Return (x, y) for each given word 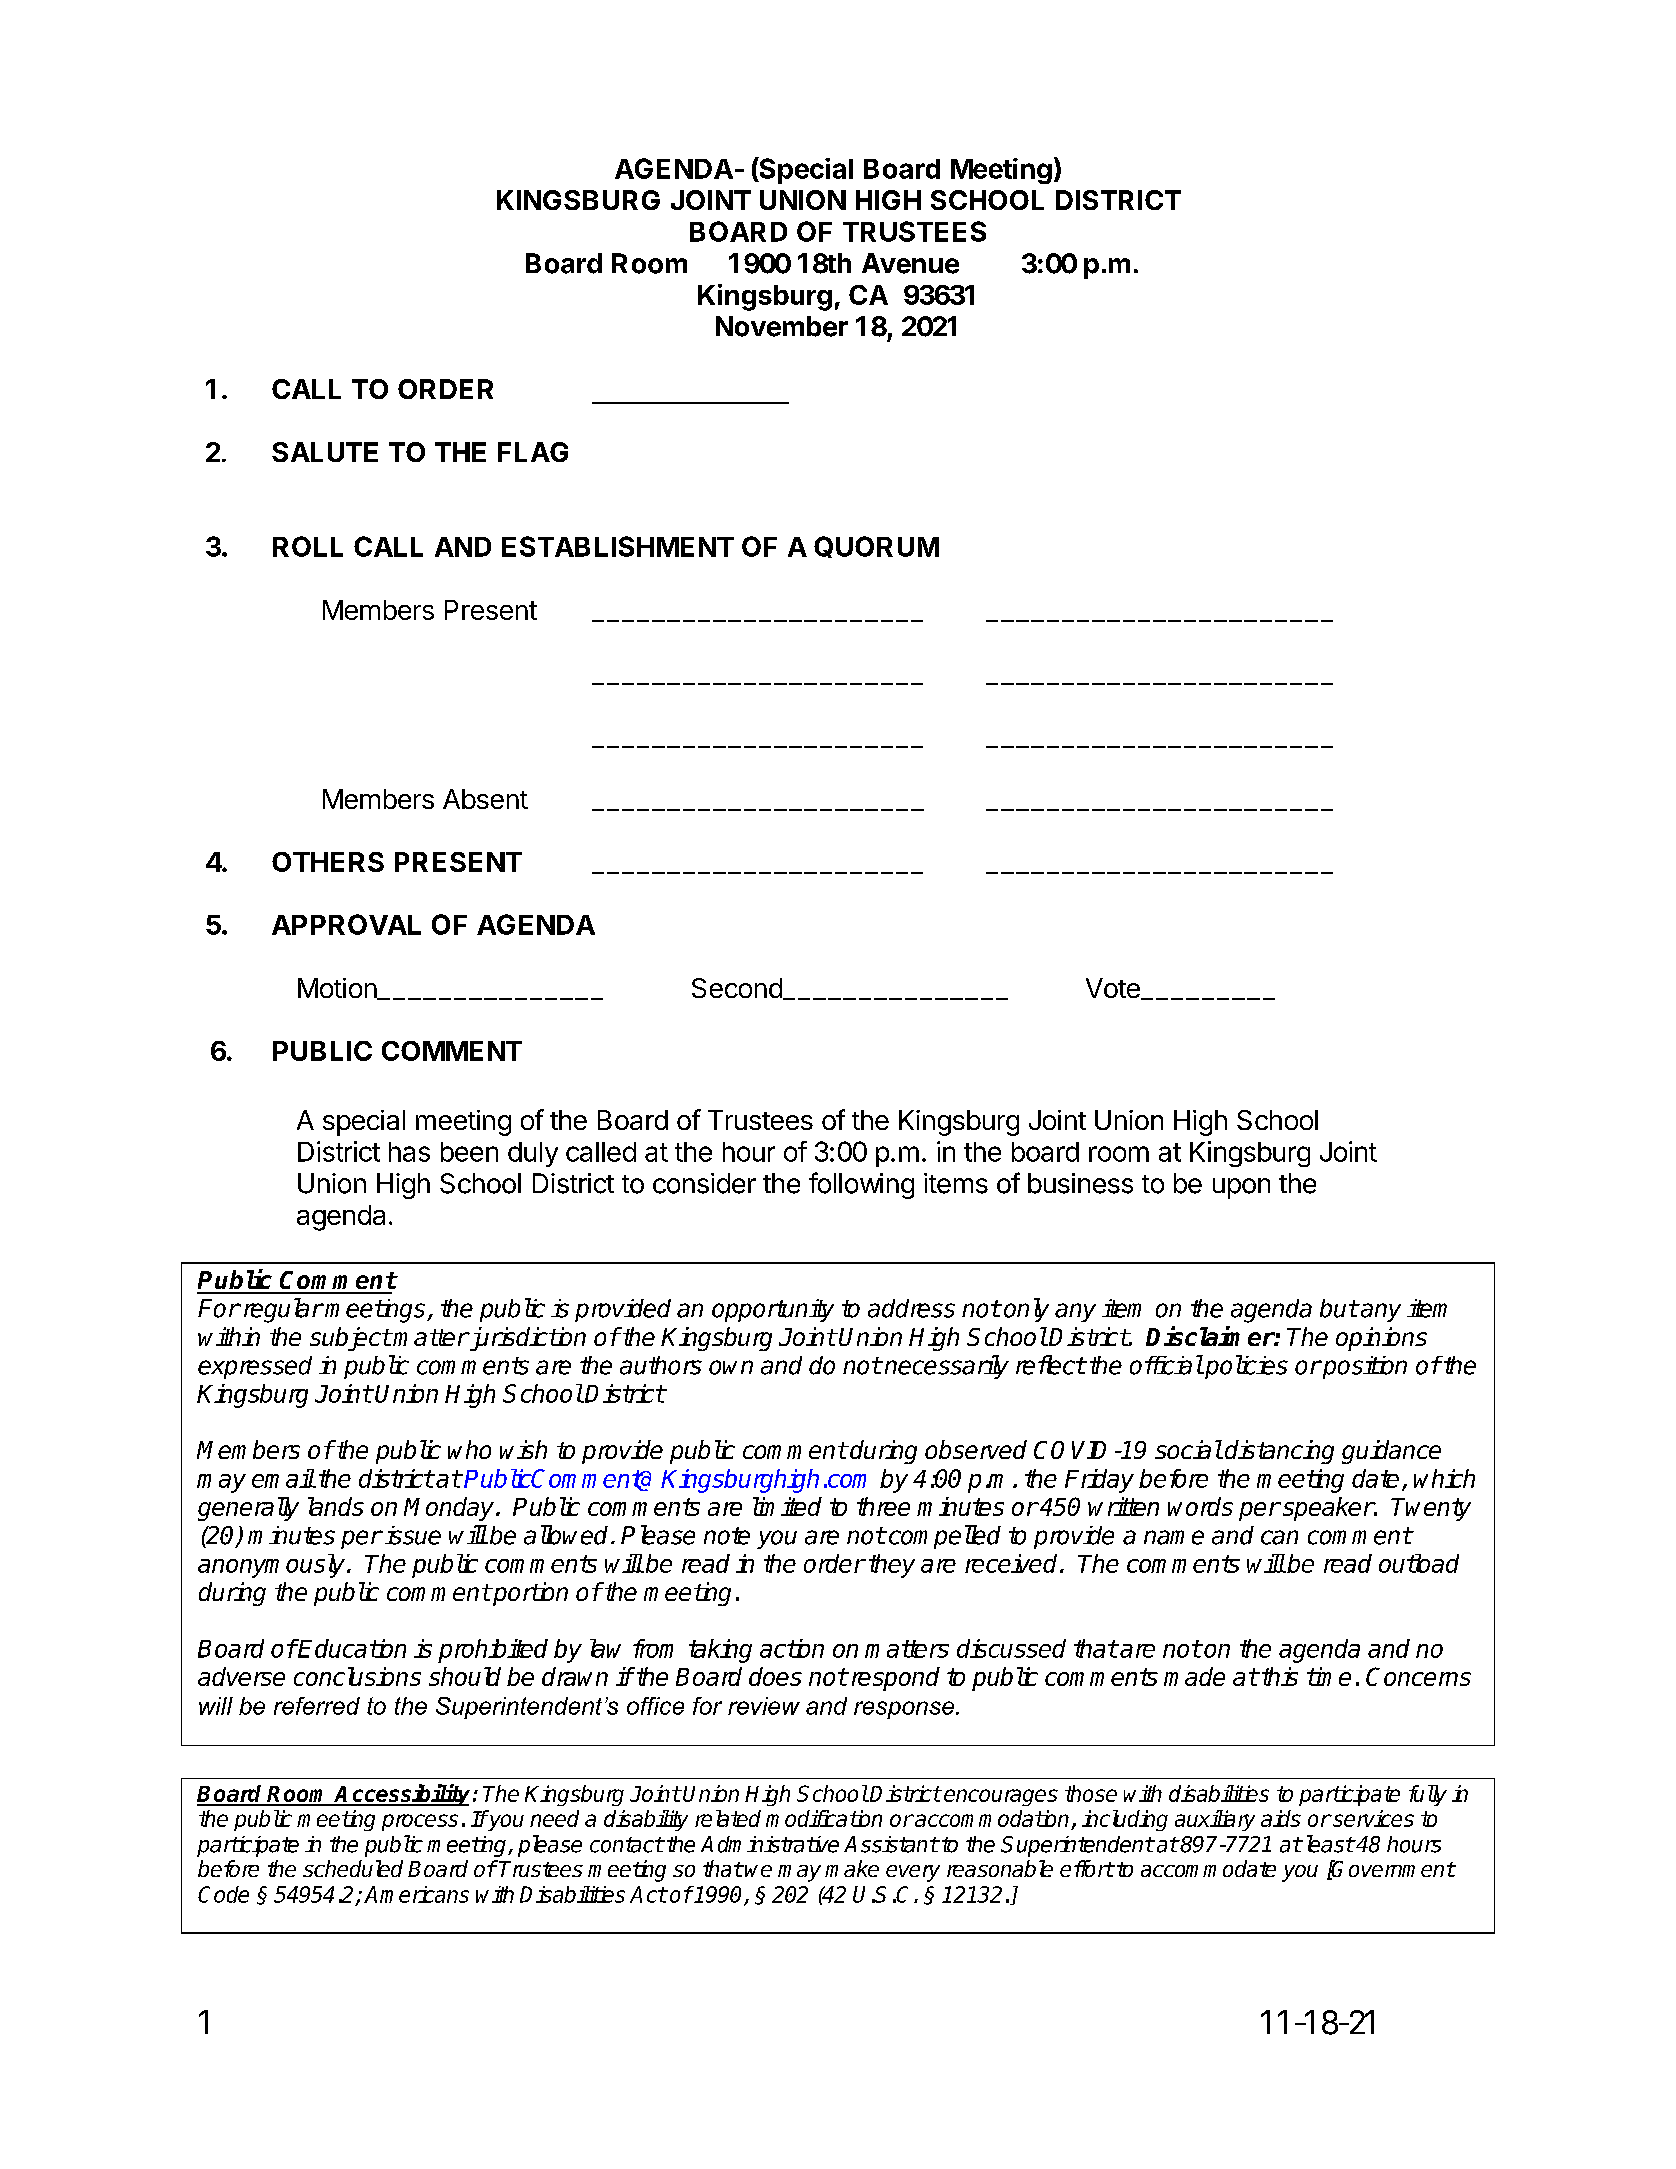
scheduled (353, 1868)
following (861, 1185)
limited (787, 1506)
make (852, 1868)
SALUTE (325, 452)
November (782, 326)
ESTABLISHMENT (618, 546)
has (409, 1152)
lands (336, 1506)
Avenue (910, 263)
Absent (485, 799)
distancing (1279, 1452)
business (1080, 1183)
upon (1241, 1188)
